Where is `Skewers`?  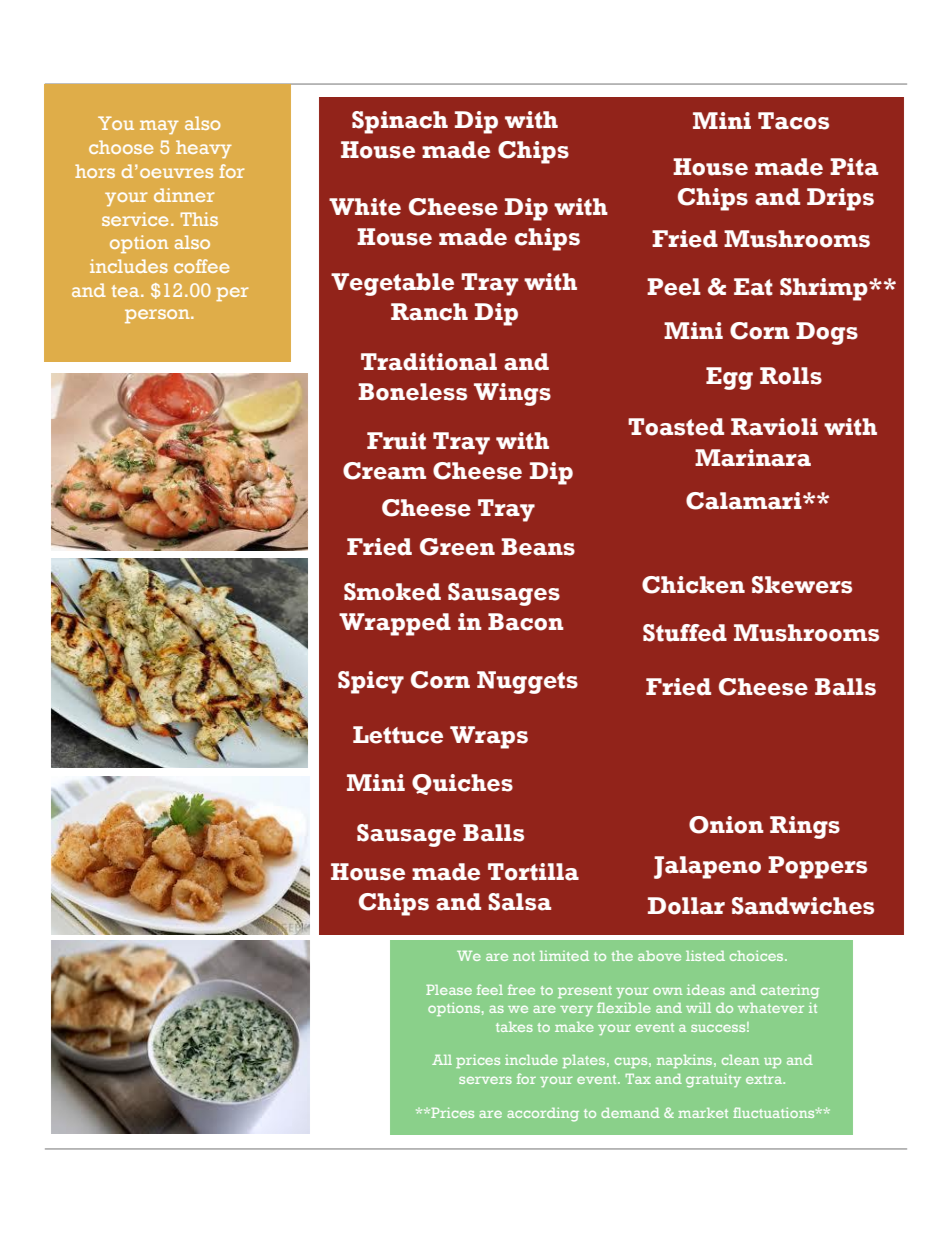
Skewers is located at coordinates (802, 585).
